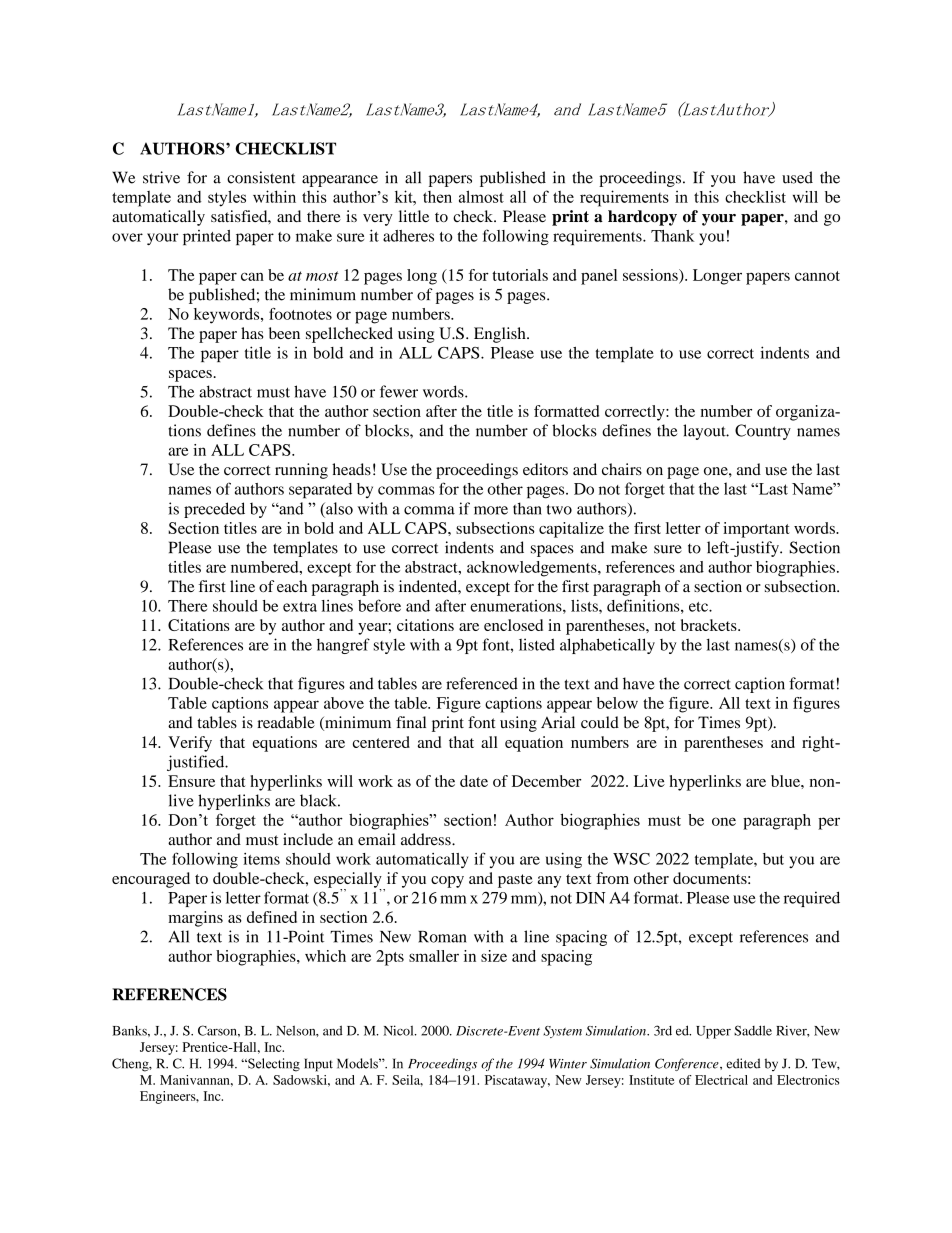 Image resolution: width=952 pixels, height=1233 pixels. Describe the element at coordinates (261, 859) in the screenshot. I see `items` at that location.
